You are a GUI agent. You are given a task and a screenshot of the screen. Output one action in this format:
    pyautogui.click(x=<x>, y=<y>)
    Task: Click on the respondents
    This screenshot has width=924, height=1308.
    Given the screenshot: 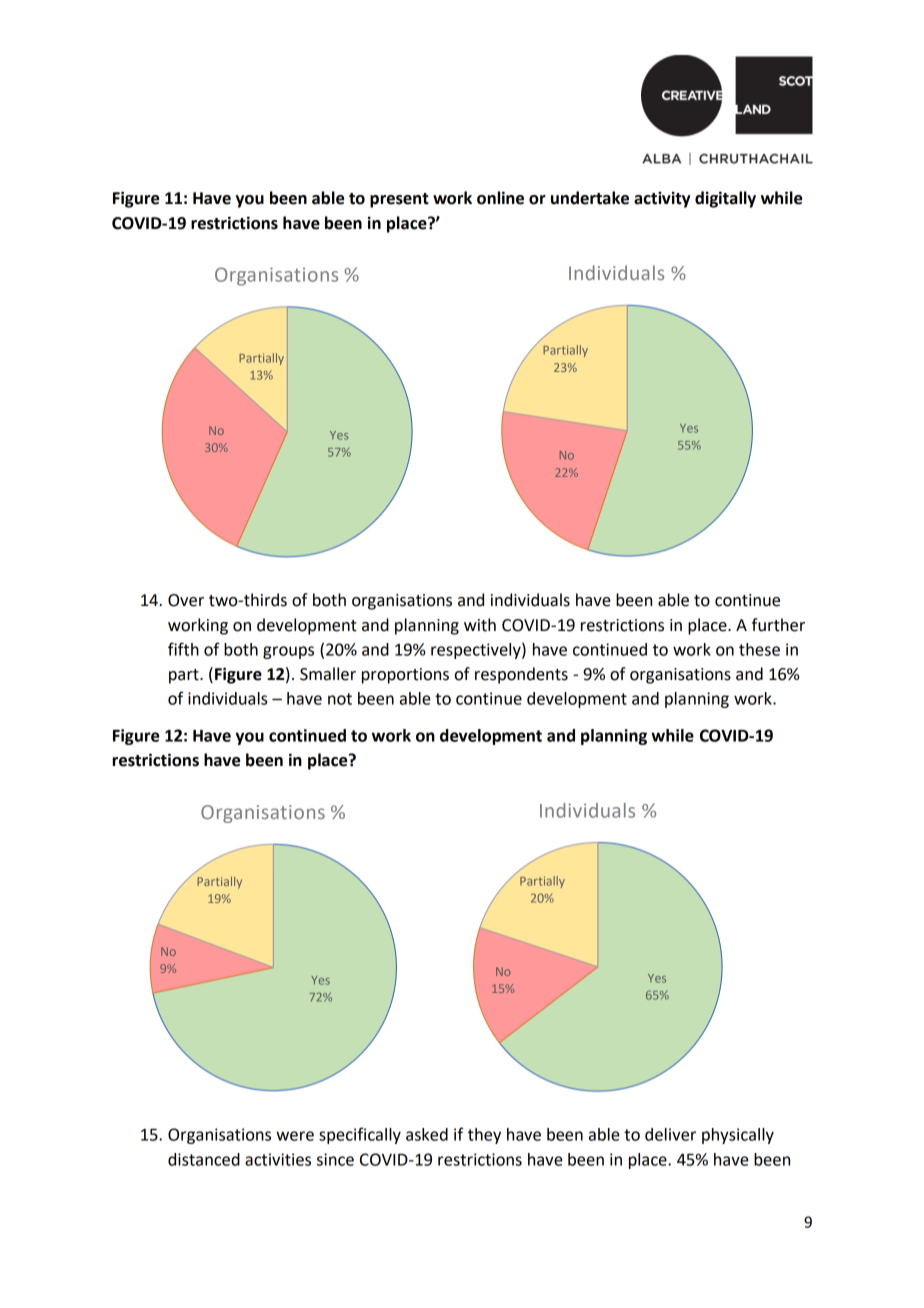 What is the action you would take?
    pyautogui.click(x=521, y=675)
